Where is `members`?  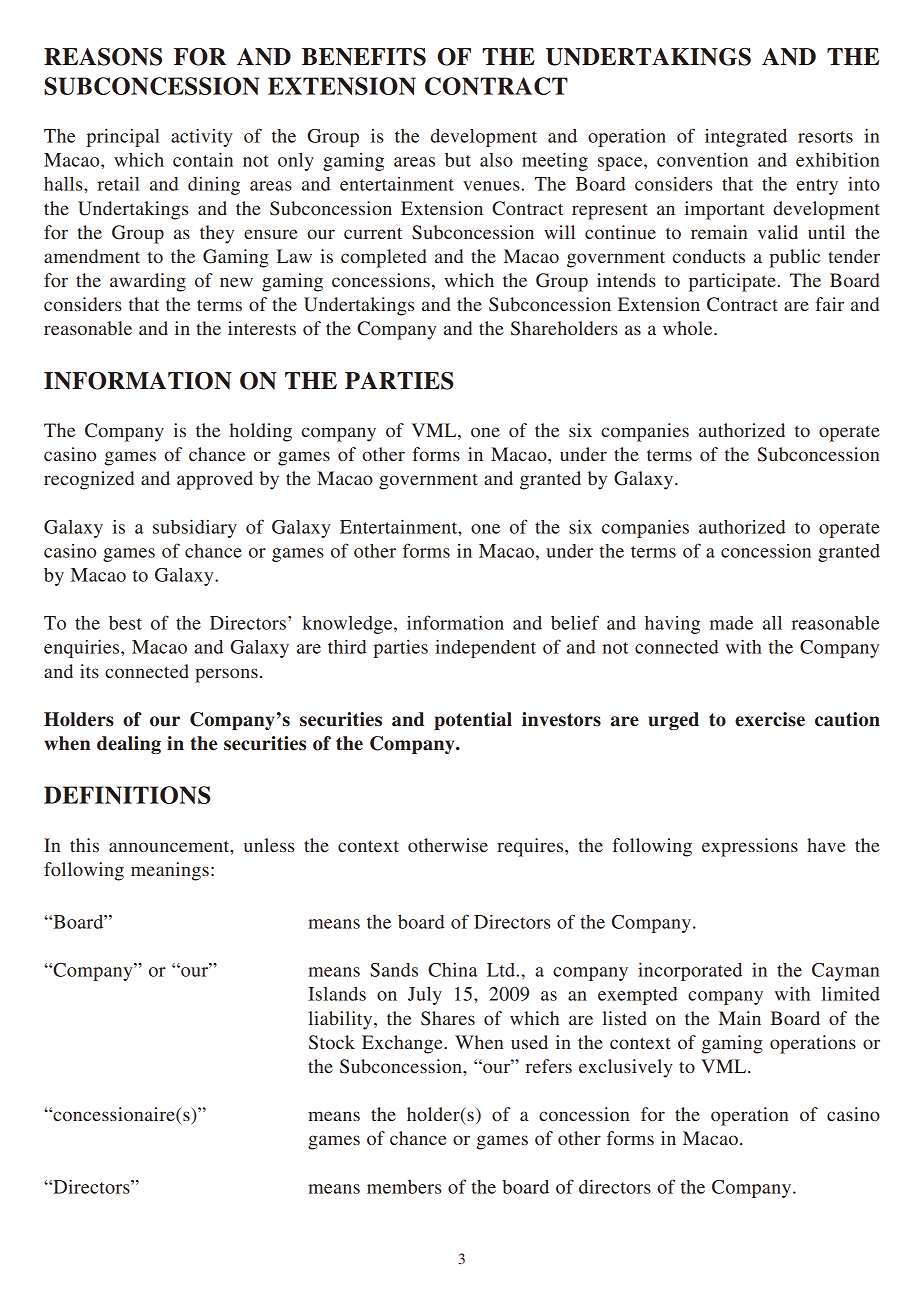 members is located at coordinates (404, 1187).
